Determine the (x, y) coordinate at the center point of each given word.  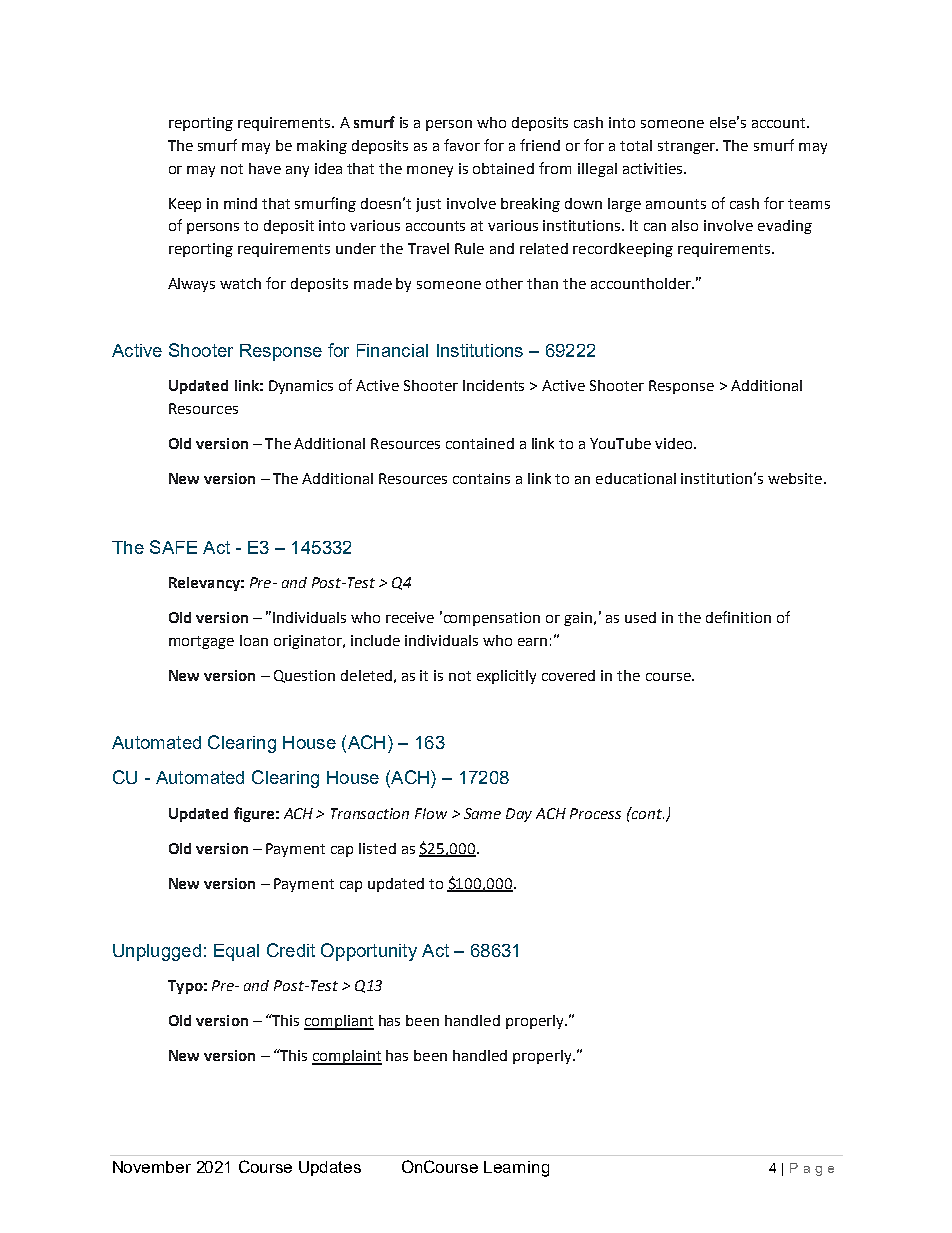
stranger (688, 147)
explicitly (506, 677)
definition (738, 617)
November (152, 1167)
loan (254, 640)
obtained (503, 168)
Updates (330, 1168)
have (265, 168)
